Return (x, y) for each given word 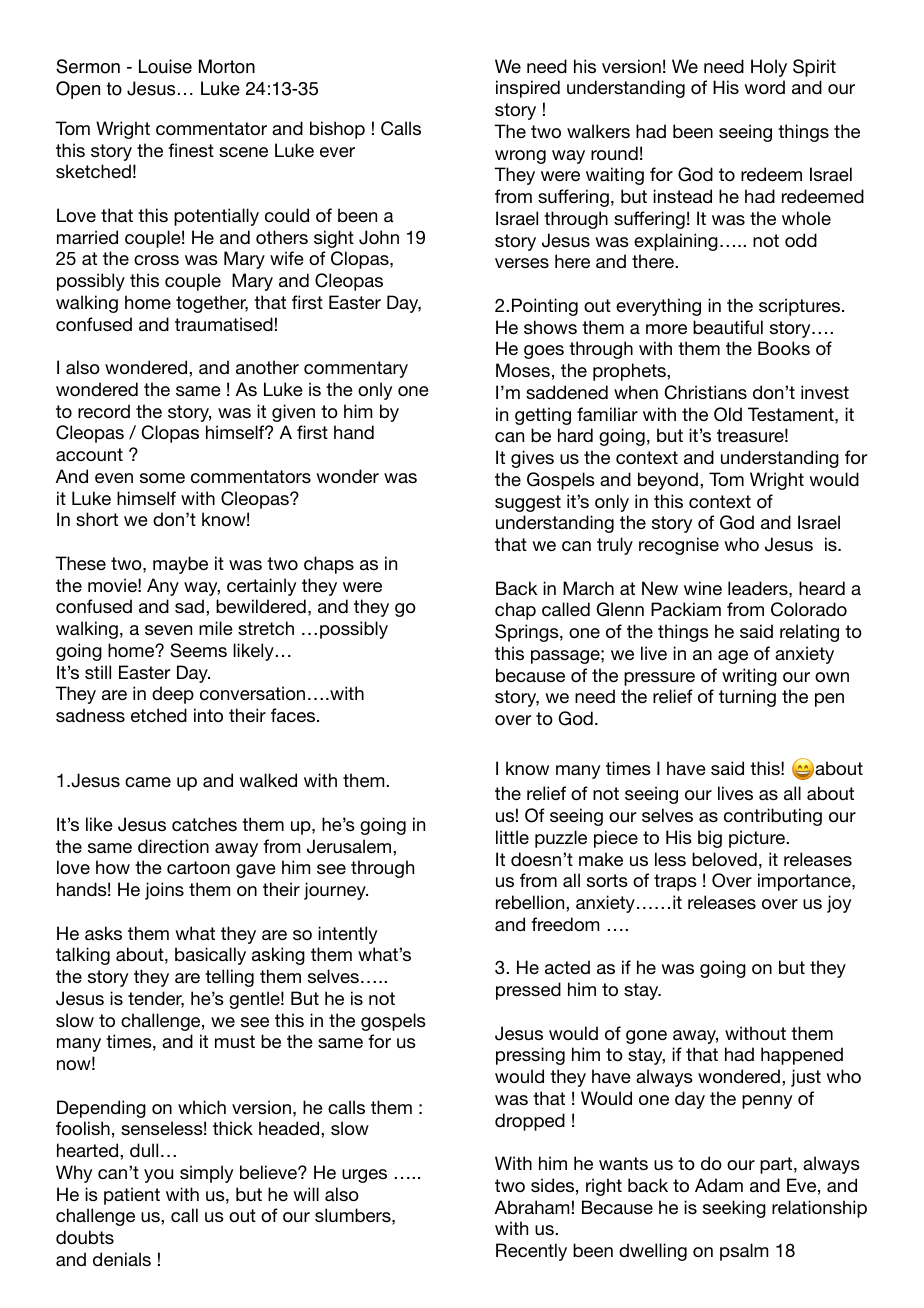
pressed (528, 991)
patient (132, 1196)
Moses (523, 370)
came (148, 782)
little (512, 837)
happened (802, 1056)
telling (229, 978)
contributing (773, 817)
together (212, 304)
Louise (165, 66)
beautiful (728, 327)
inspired (528, 89)
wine (703, 588)
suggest (528, 503)
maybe (180, 565)
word (764, 87)
